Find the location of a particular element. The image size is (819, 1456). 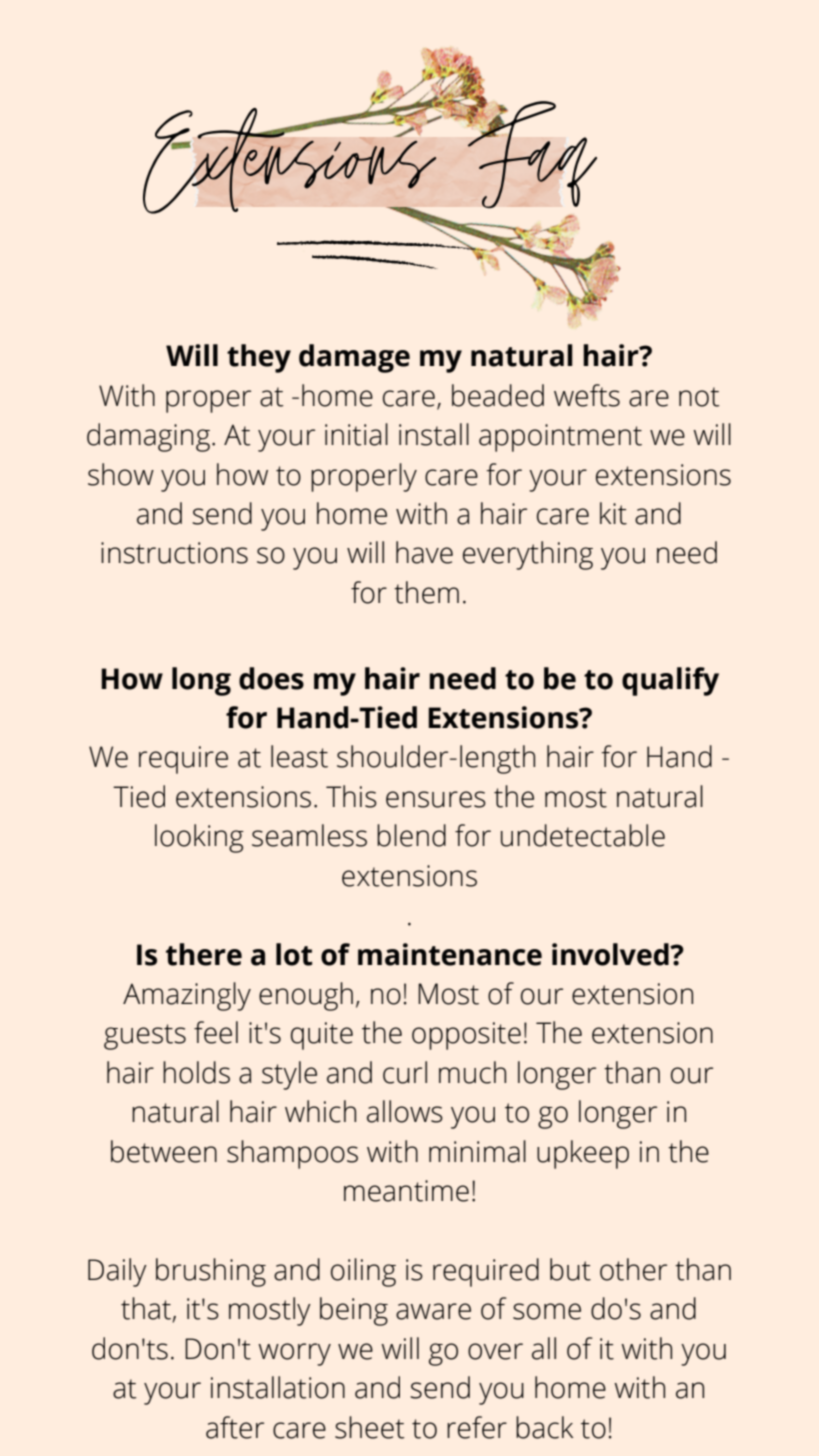

undetectable is located at coordinates (583, 835).
